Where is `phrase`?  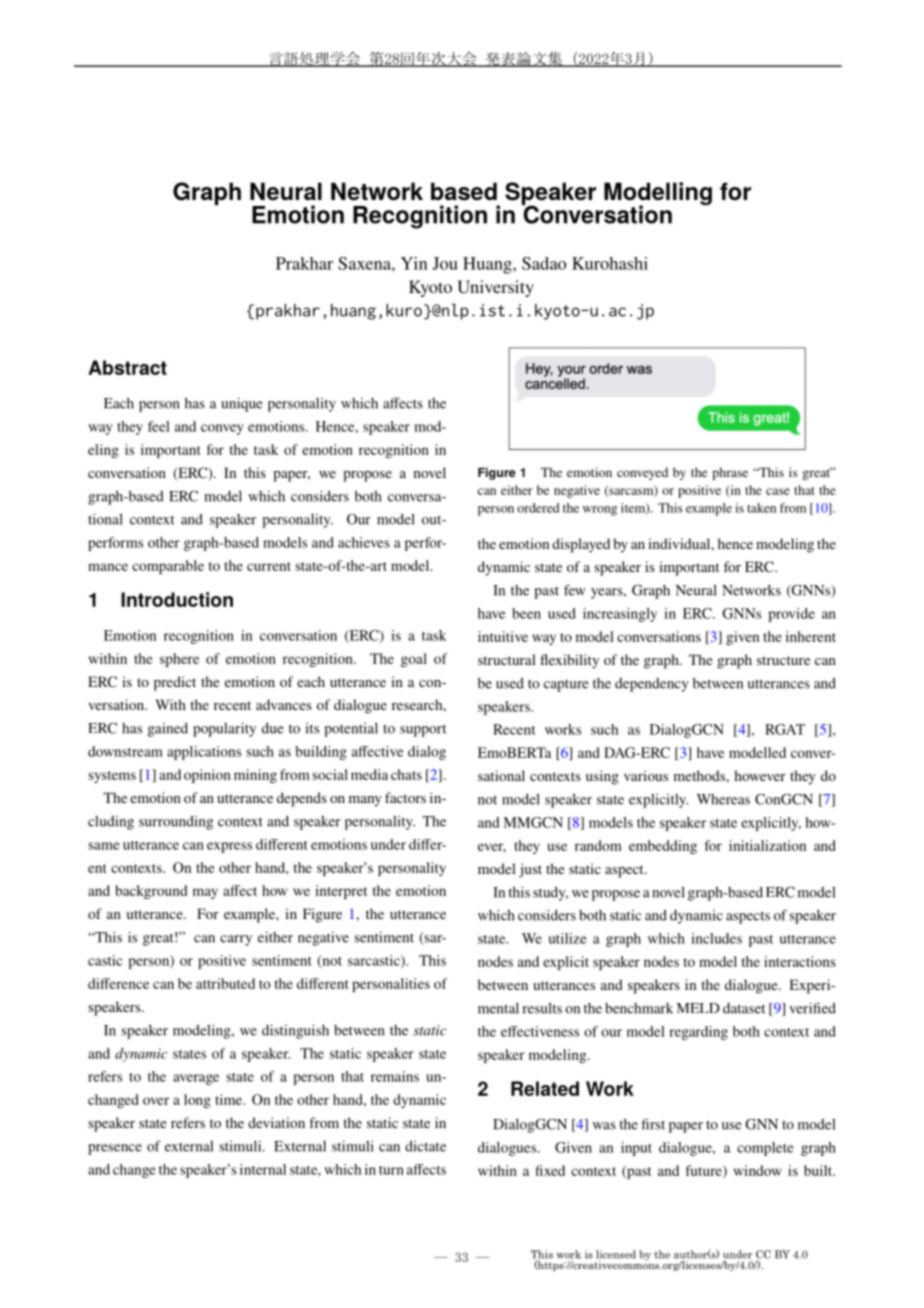
phrase is located at coordinates (730, 473).
